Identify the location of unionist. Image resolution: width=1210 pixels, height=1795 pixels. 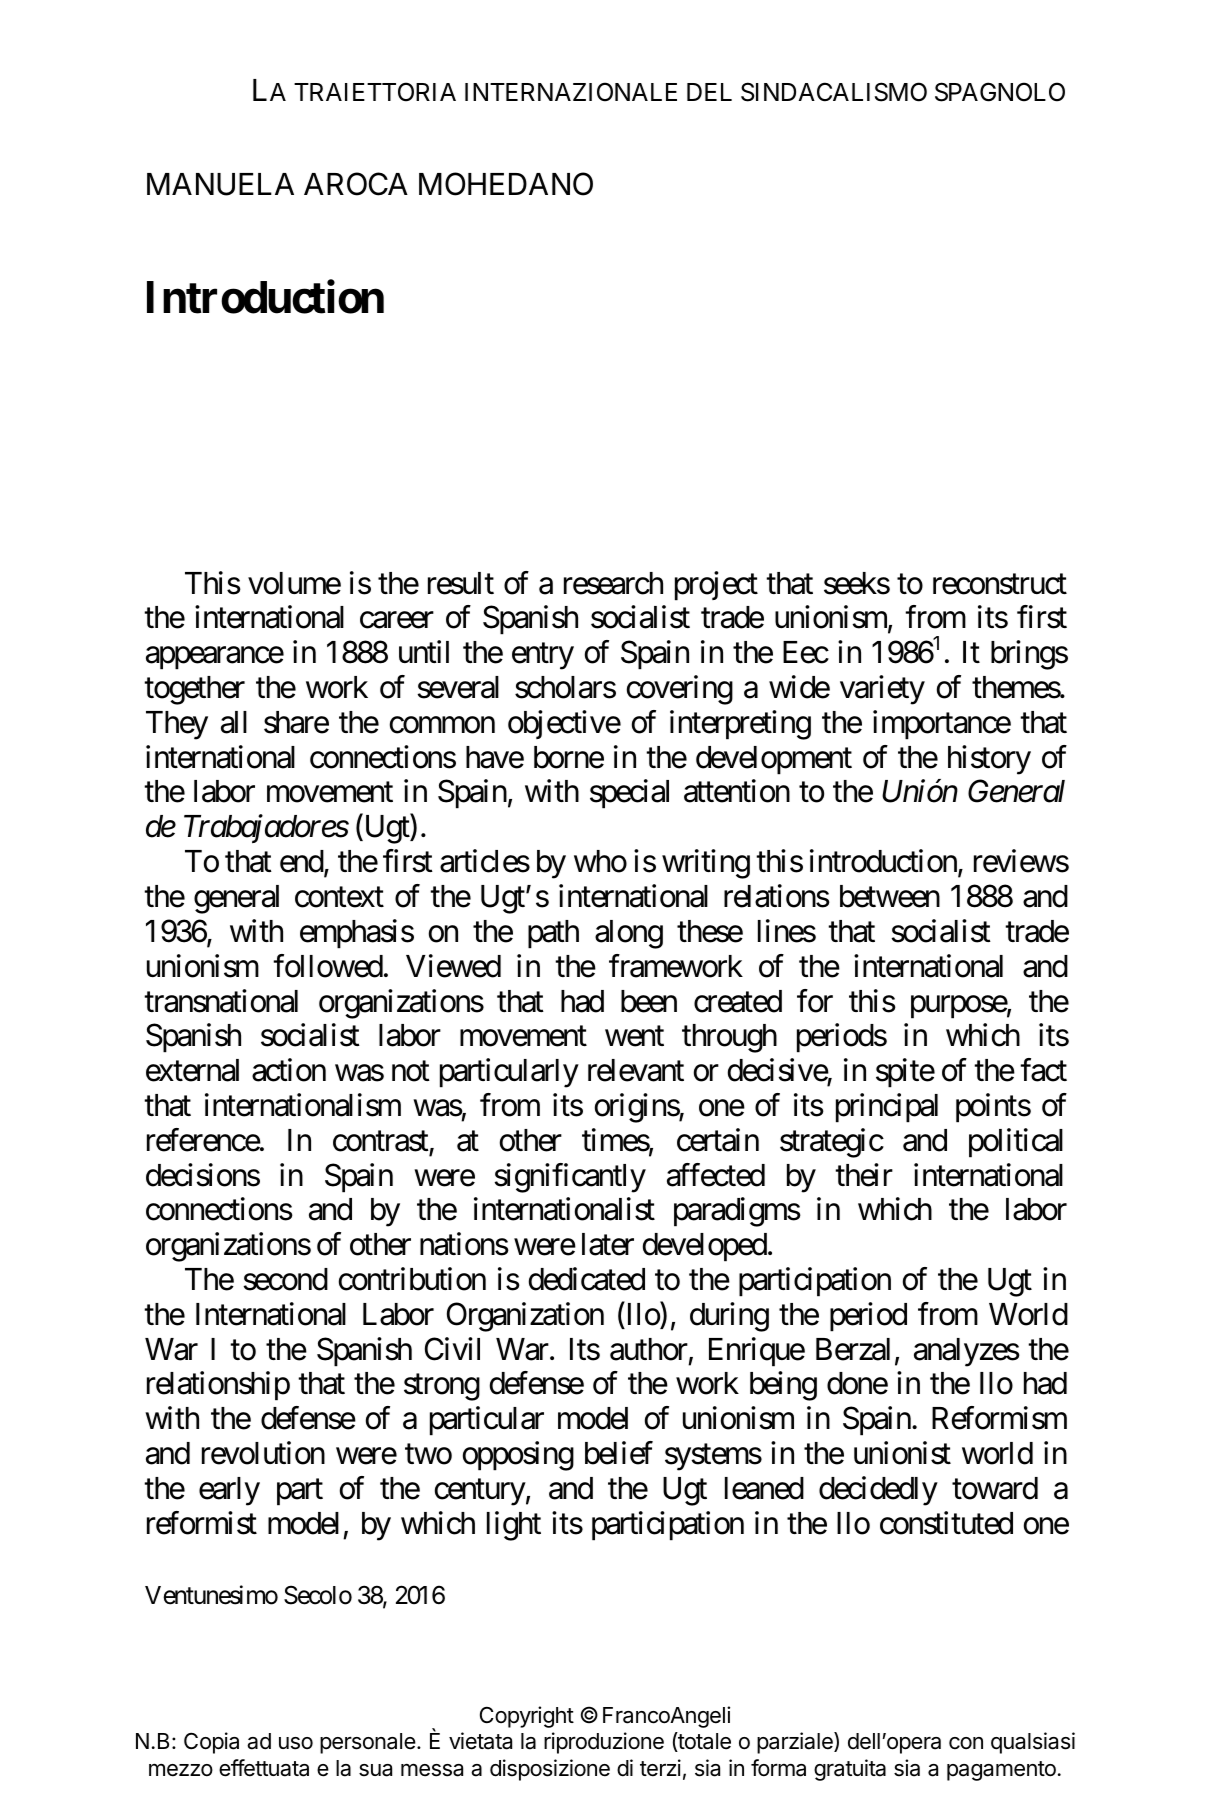
(902, 1453).
